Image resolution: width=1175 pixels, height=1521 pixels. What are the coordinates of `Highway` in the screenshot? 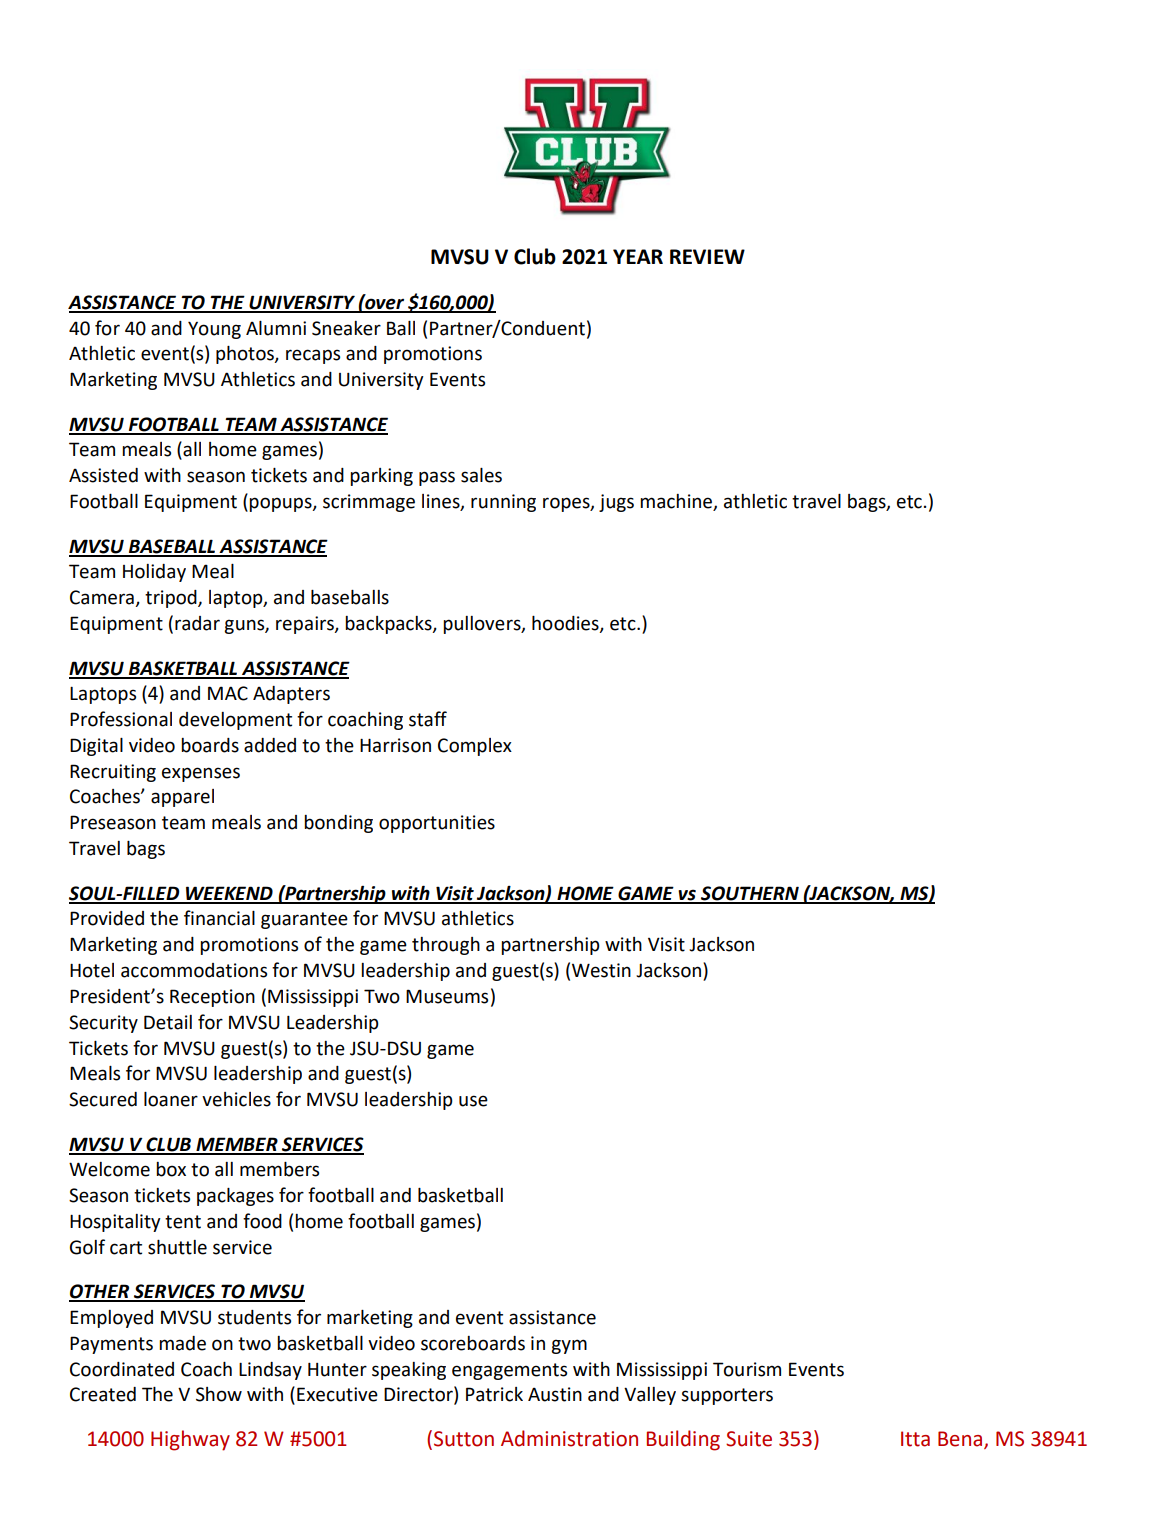 It's located at (190, 1440).
